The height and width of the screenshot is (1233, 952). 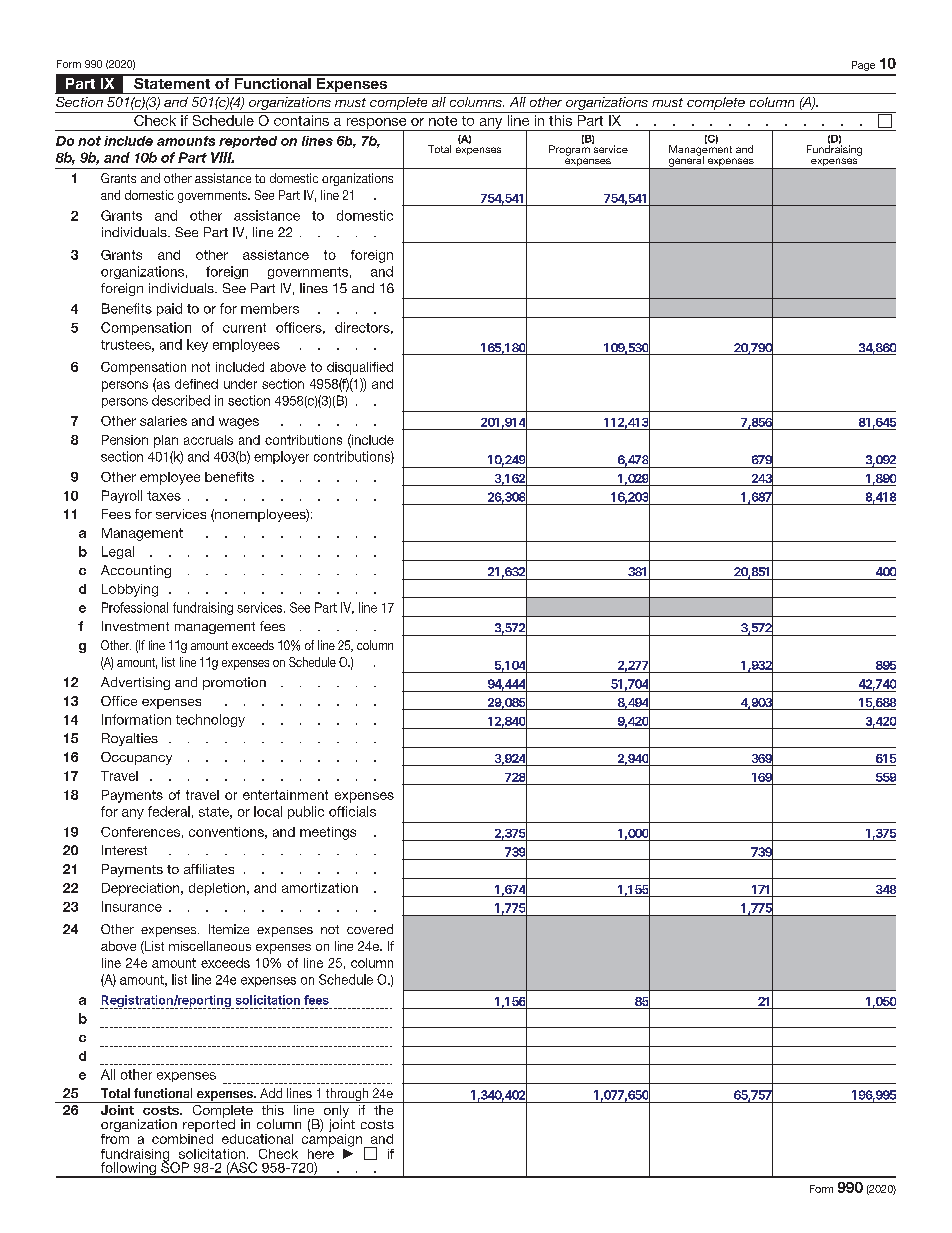 What do you see at coordinates (301, 120) in the screenshot?
I see `contains` at bounding box center [301, 120].
